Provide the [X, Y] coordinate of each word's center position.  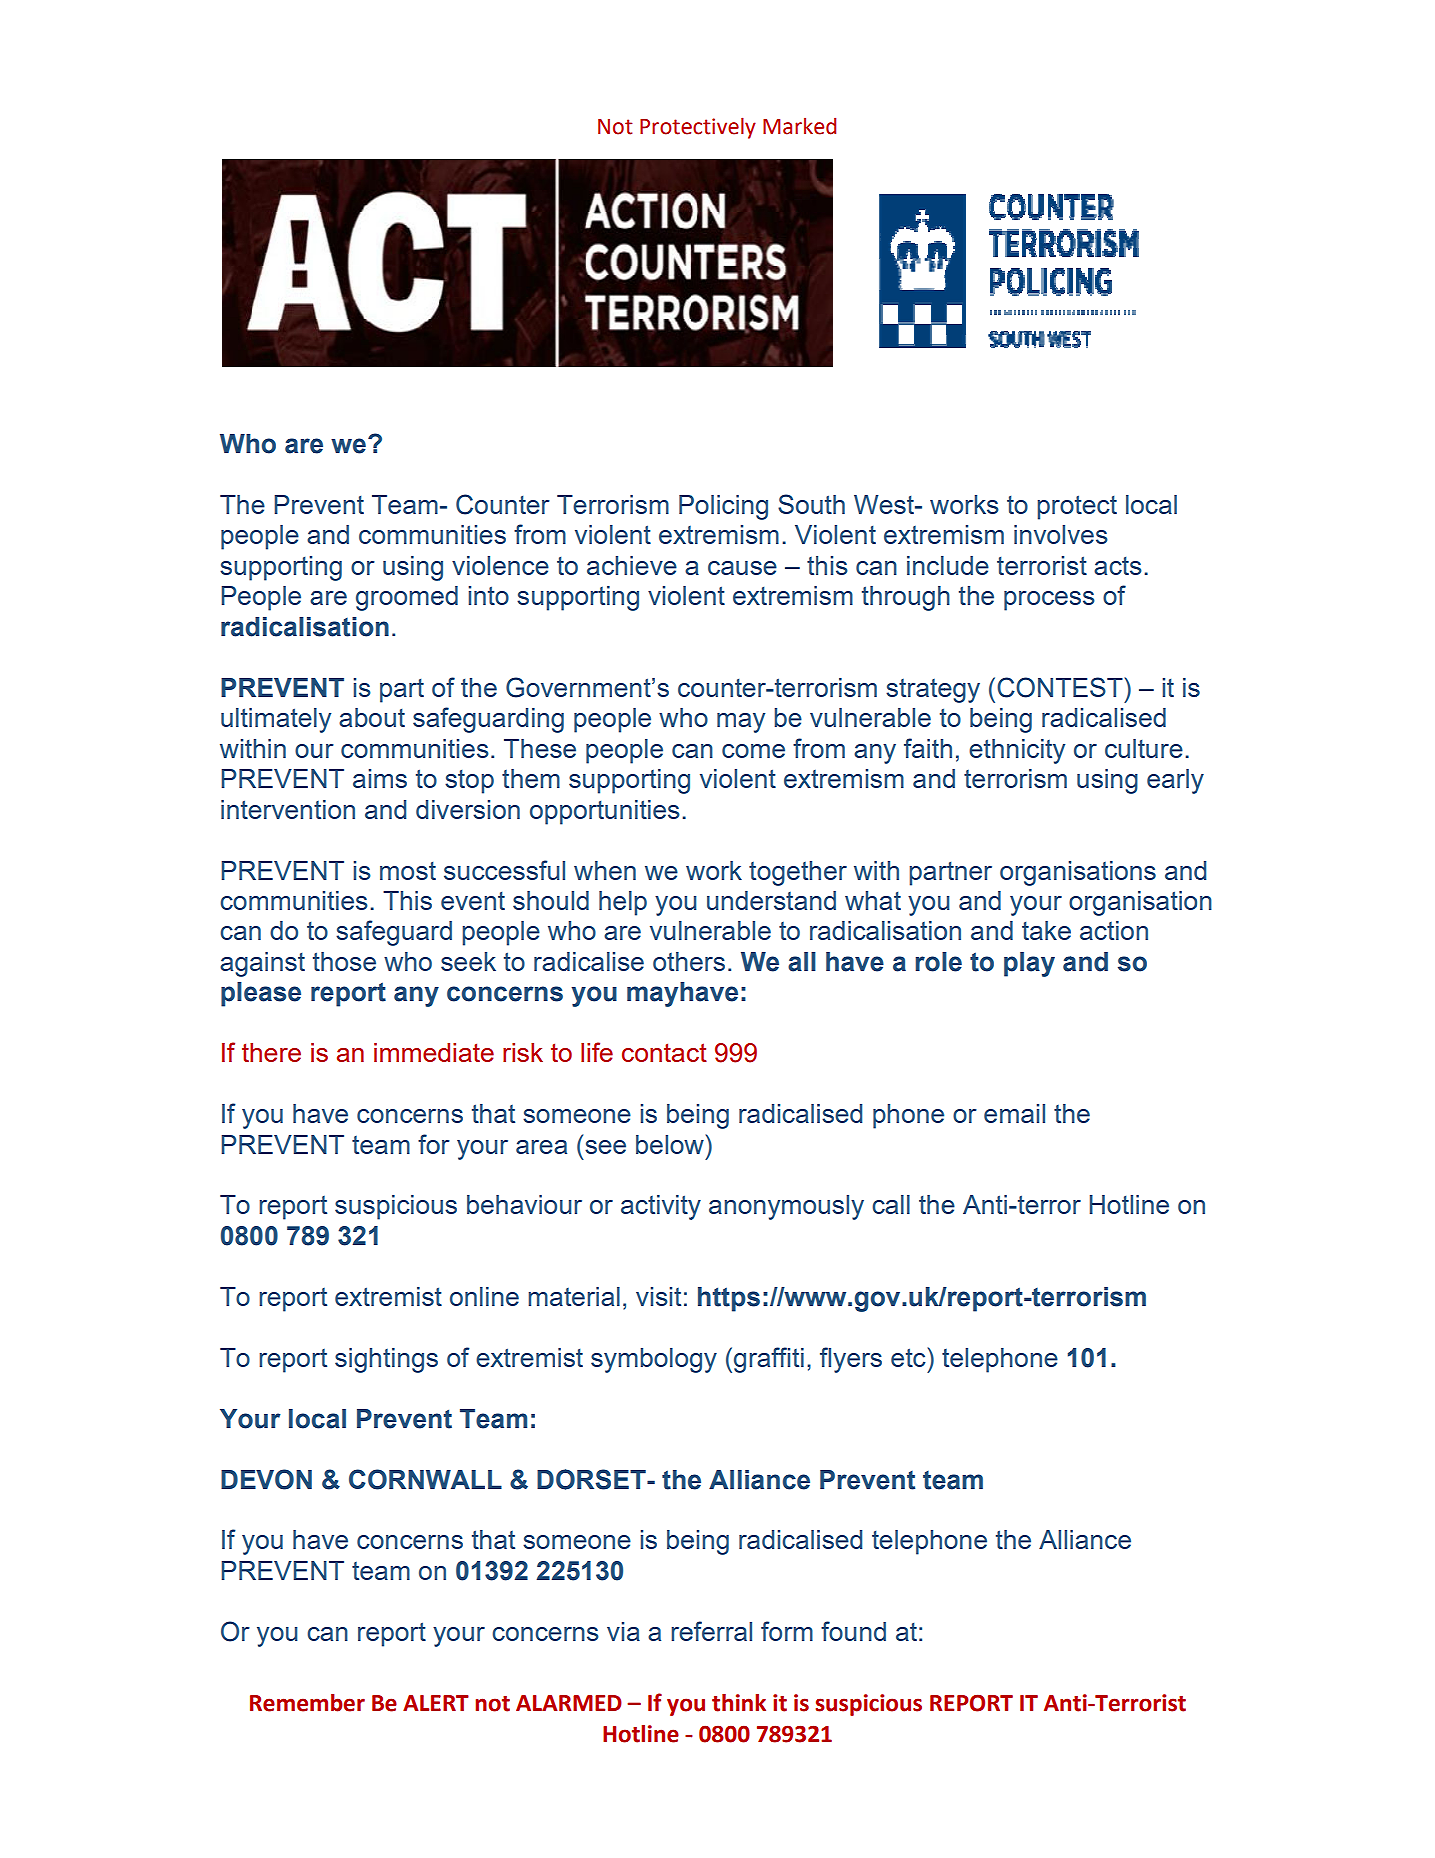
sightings [386, 1360]
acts [1118, 566]
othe [678, 961]
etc [909, 1357]
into [489, 595]
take [1046, 930]
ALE [422, 1703]
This [407, 900]
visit [658, 1296]
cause [742, 568]
